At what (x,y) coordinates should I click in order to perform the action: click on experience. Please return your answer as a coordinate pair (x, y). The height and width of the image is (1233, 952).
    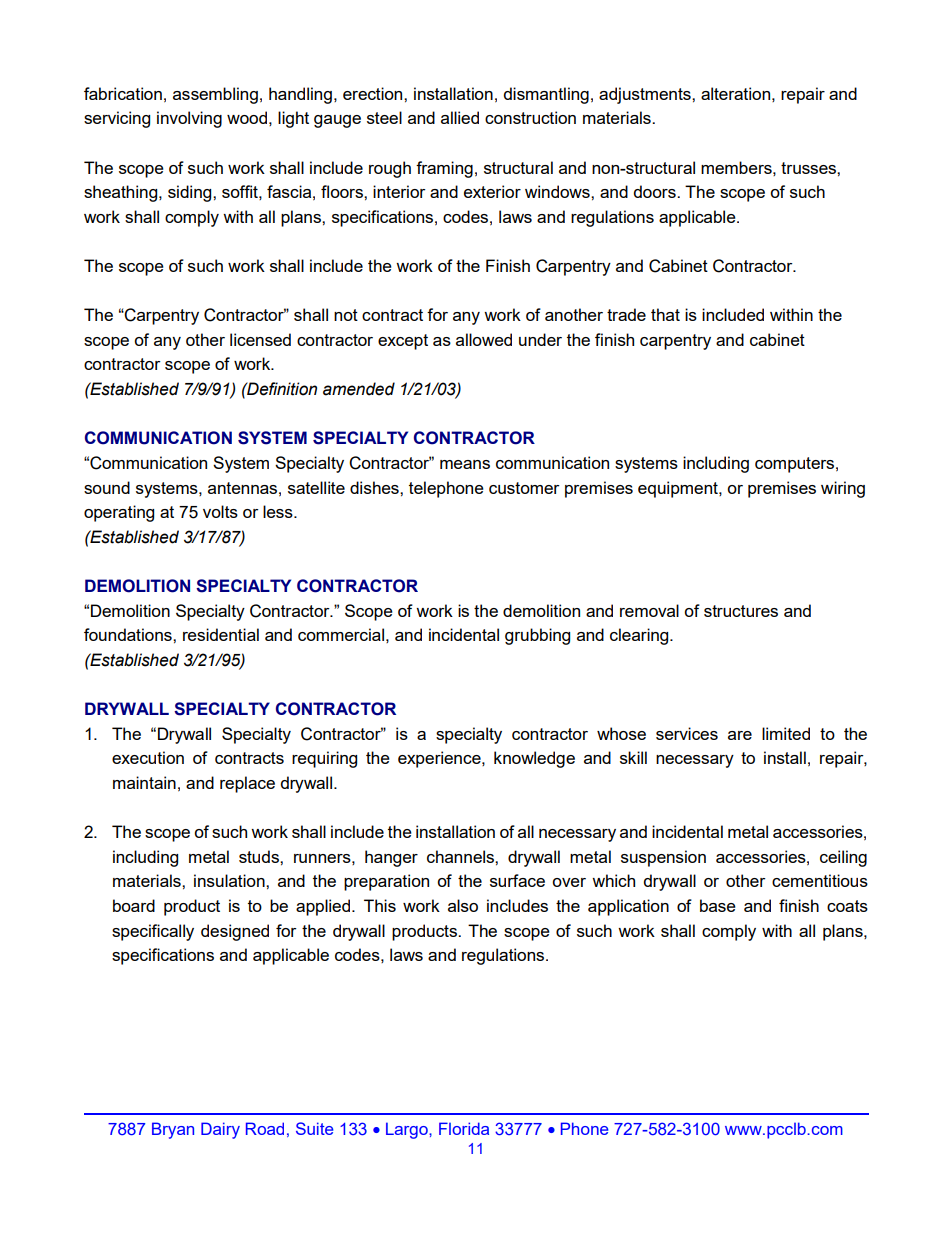
    Looking at the image, I should click on (440, 759).
